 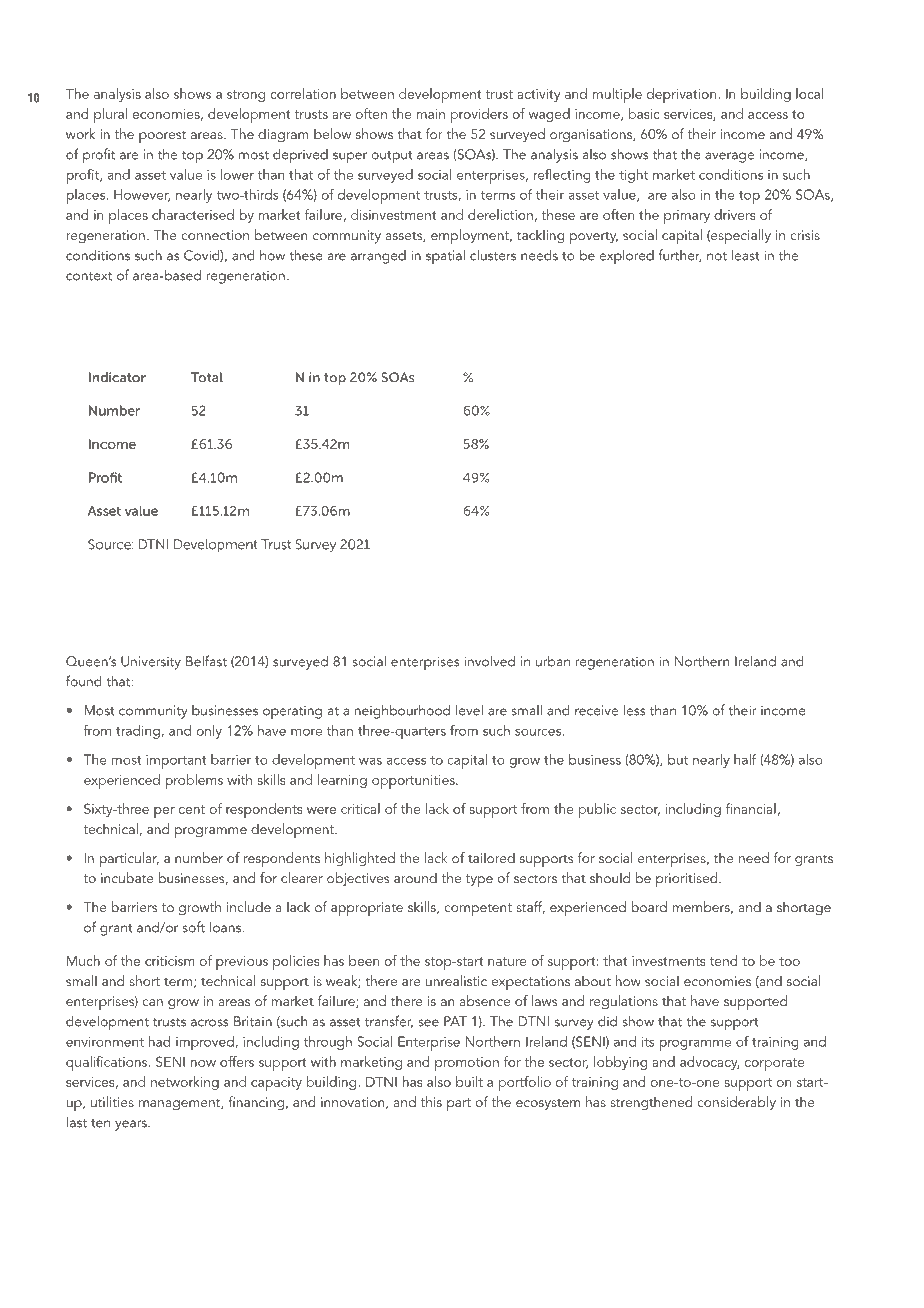 I want to click on Indicator, so click(x=117, y=377).
